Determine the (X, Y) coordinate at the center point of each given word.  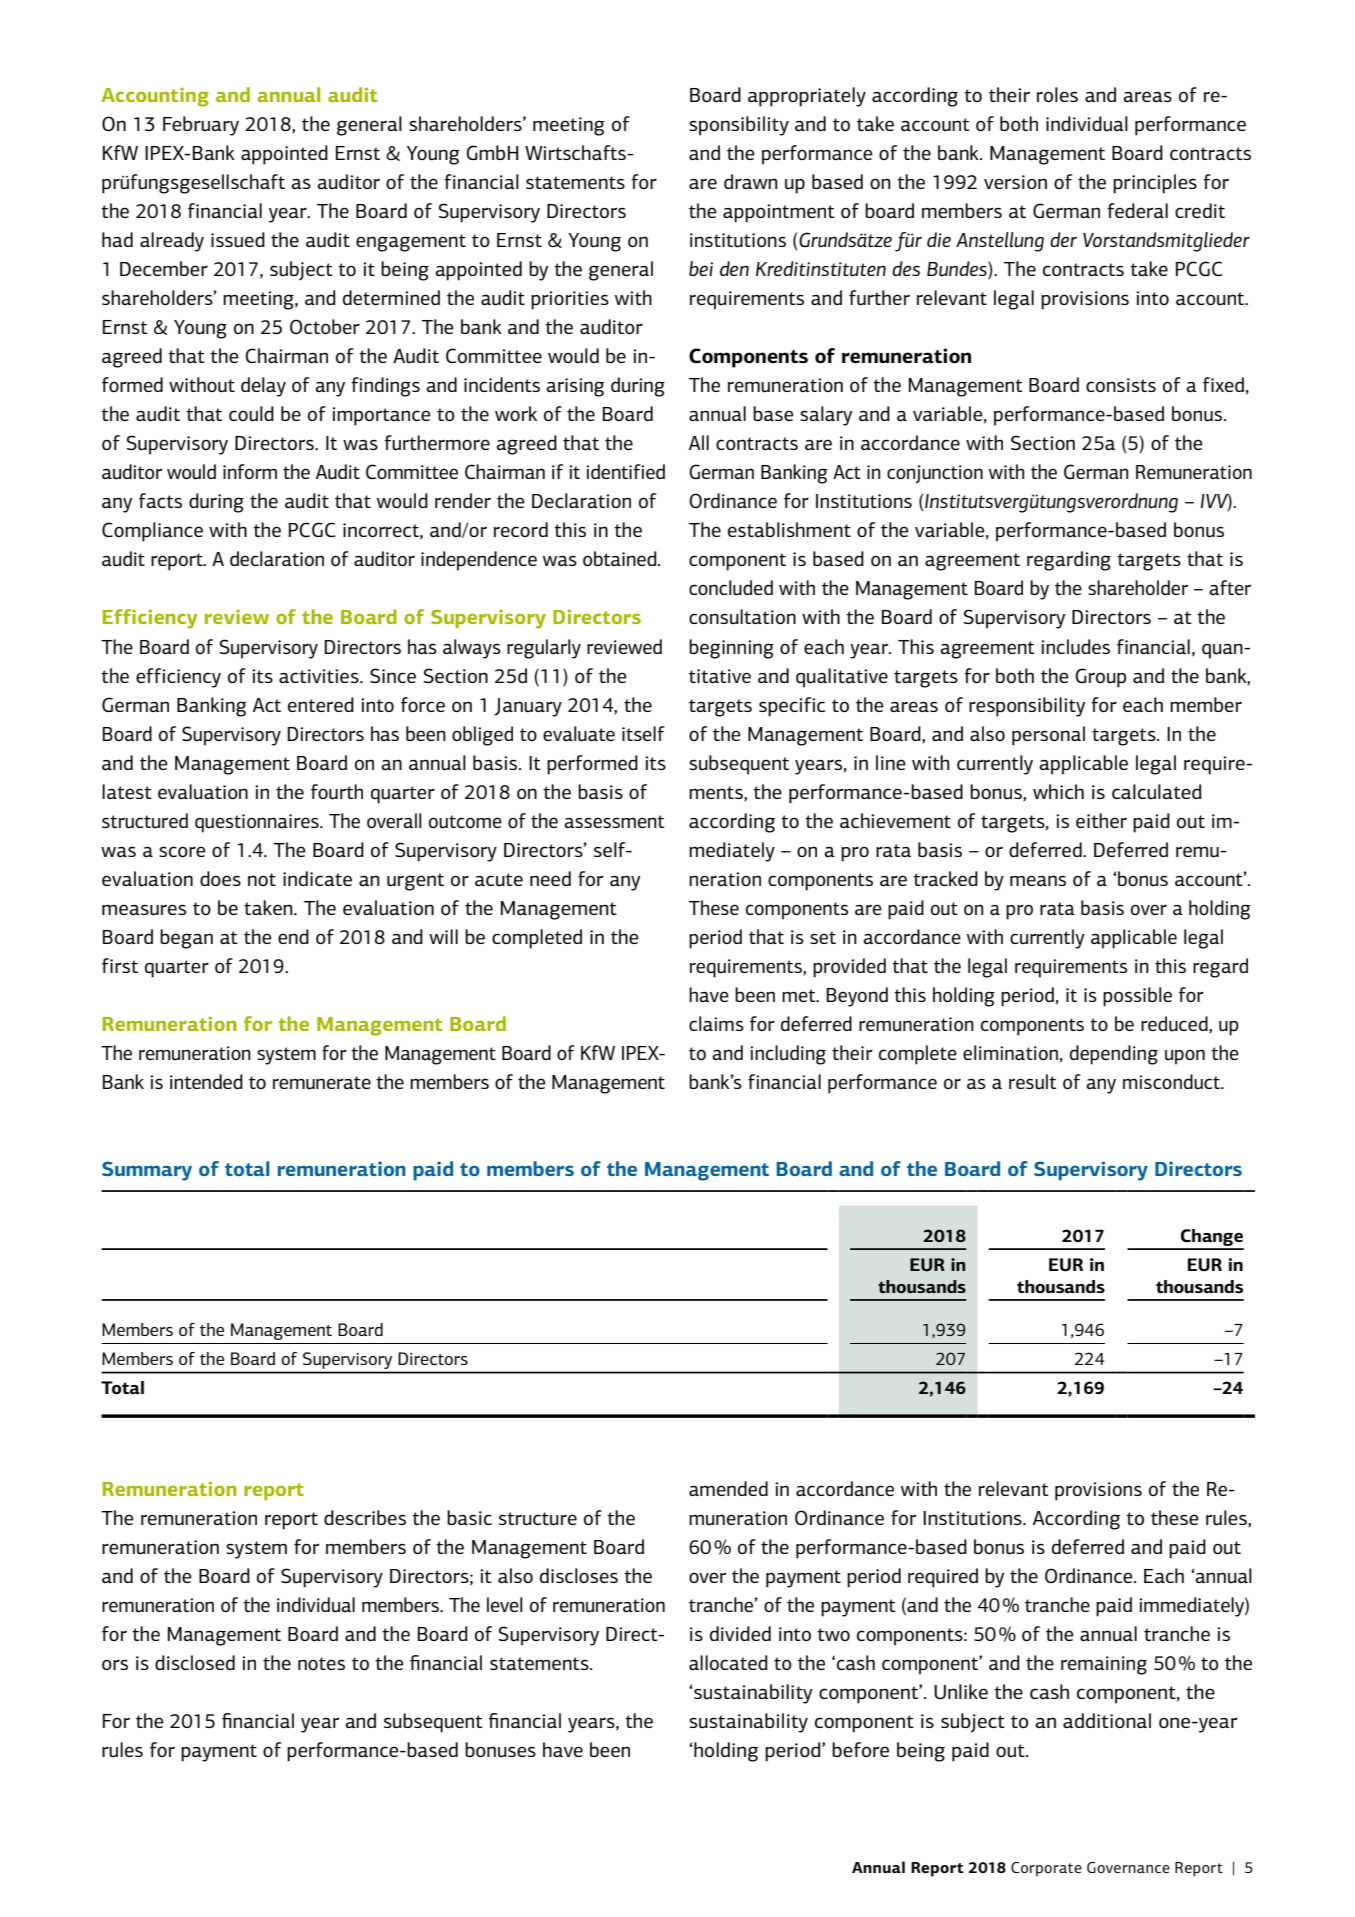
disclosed (195, 1662)
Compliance (152, 532)
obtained (621, 558)
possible (1137, 997)
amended (728, 1488)
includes (1075, 647)
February (201, 126)
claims (716, 1023)
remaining (1104, 1665)
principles (1155, 184)
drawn (751, 181)
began (186, 939)
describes (365, 1517)
